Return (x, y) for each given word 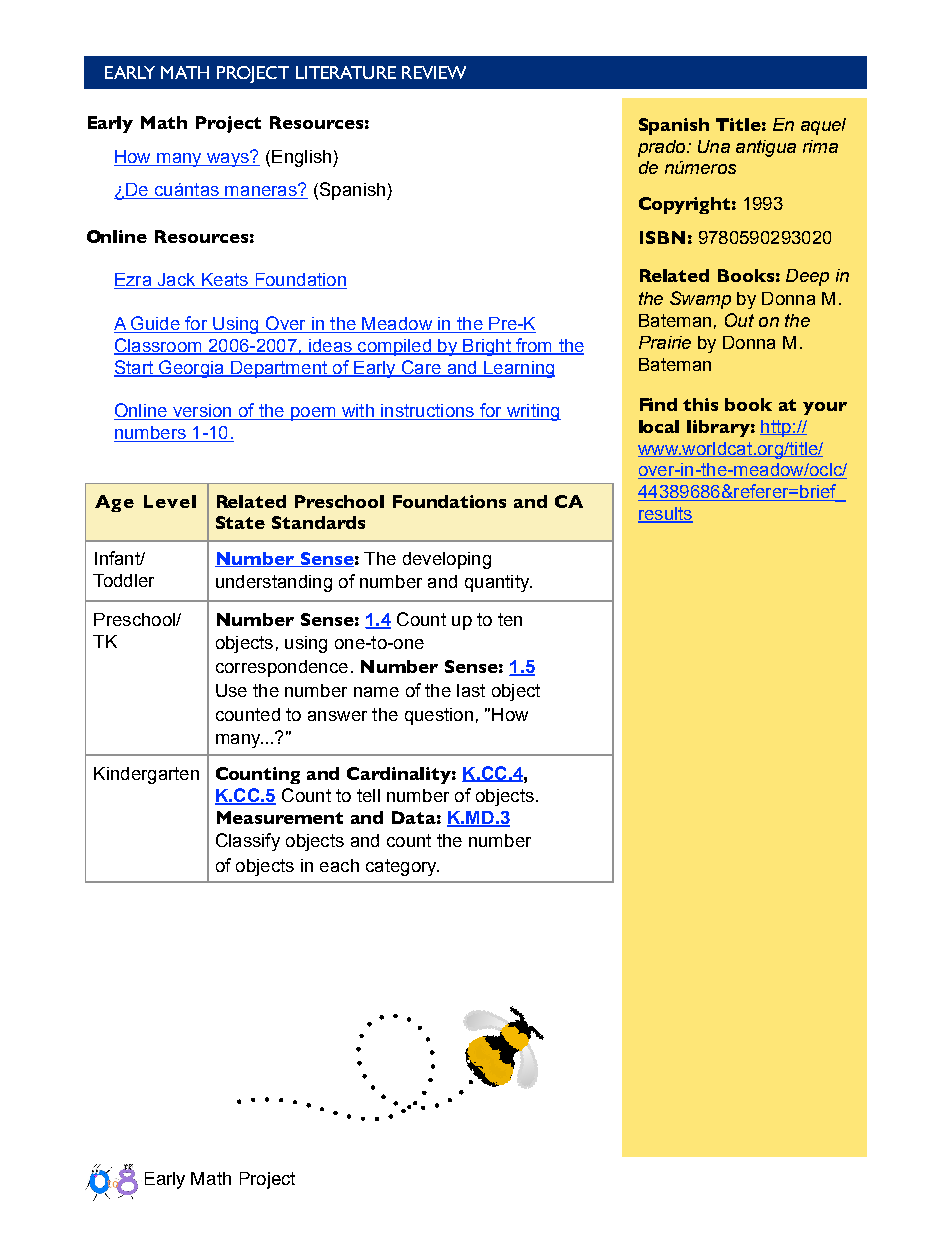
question (439, 716)
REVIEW (434, 72)
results (665, 515)
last (471, 690)
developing (447, 560)
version (202, 412)
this (700, 404)
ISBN (662, 237)
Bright (487, 347)
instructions (427, 412)
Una (714, 146)
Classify (248, 842)
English (303, 158)
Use (231, 690)
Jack (176, 281)
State (240, 522)
